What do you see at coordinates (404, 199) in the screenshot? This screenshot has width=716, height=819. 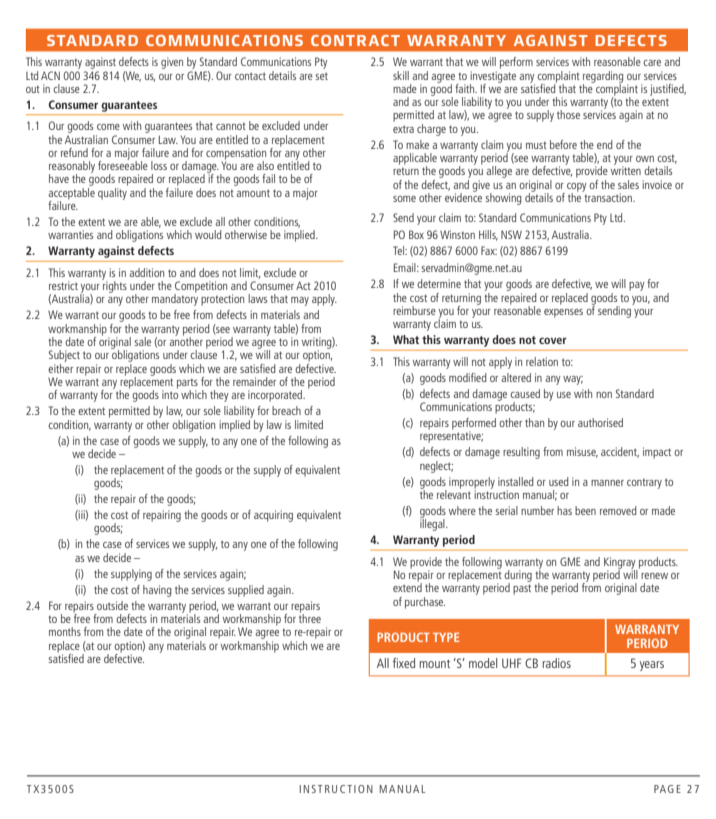 I see `some` at bounding box center [404, 199].
